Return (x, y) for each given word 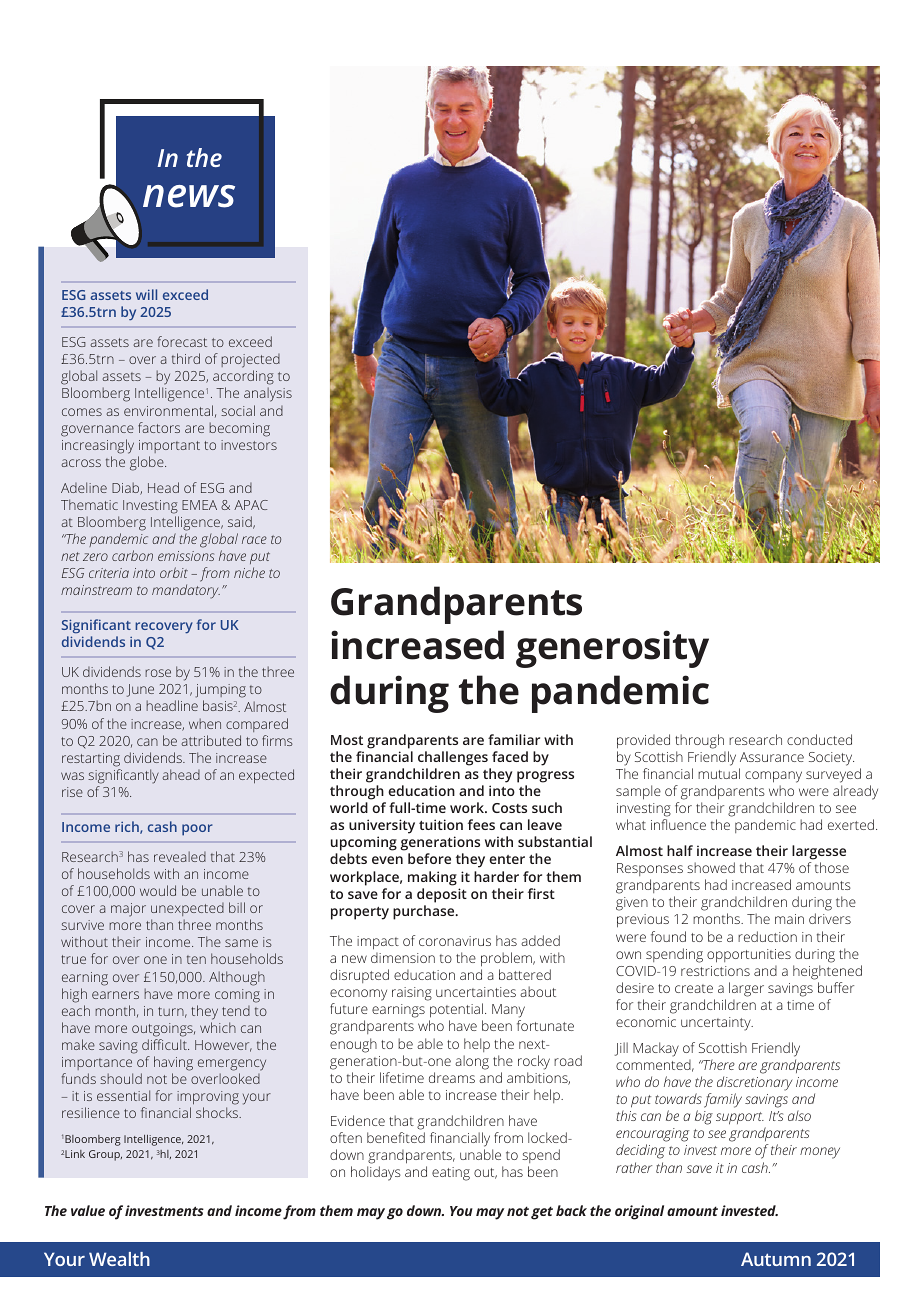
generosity (612, 649)
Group (105, 1155)
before (429, 858)
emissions (186, 556)
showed (711, 867)
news (189, 196)
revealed (180, 856)
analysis (268, 394)
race (254, 540)
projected (250, 362)
